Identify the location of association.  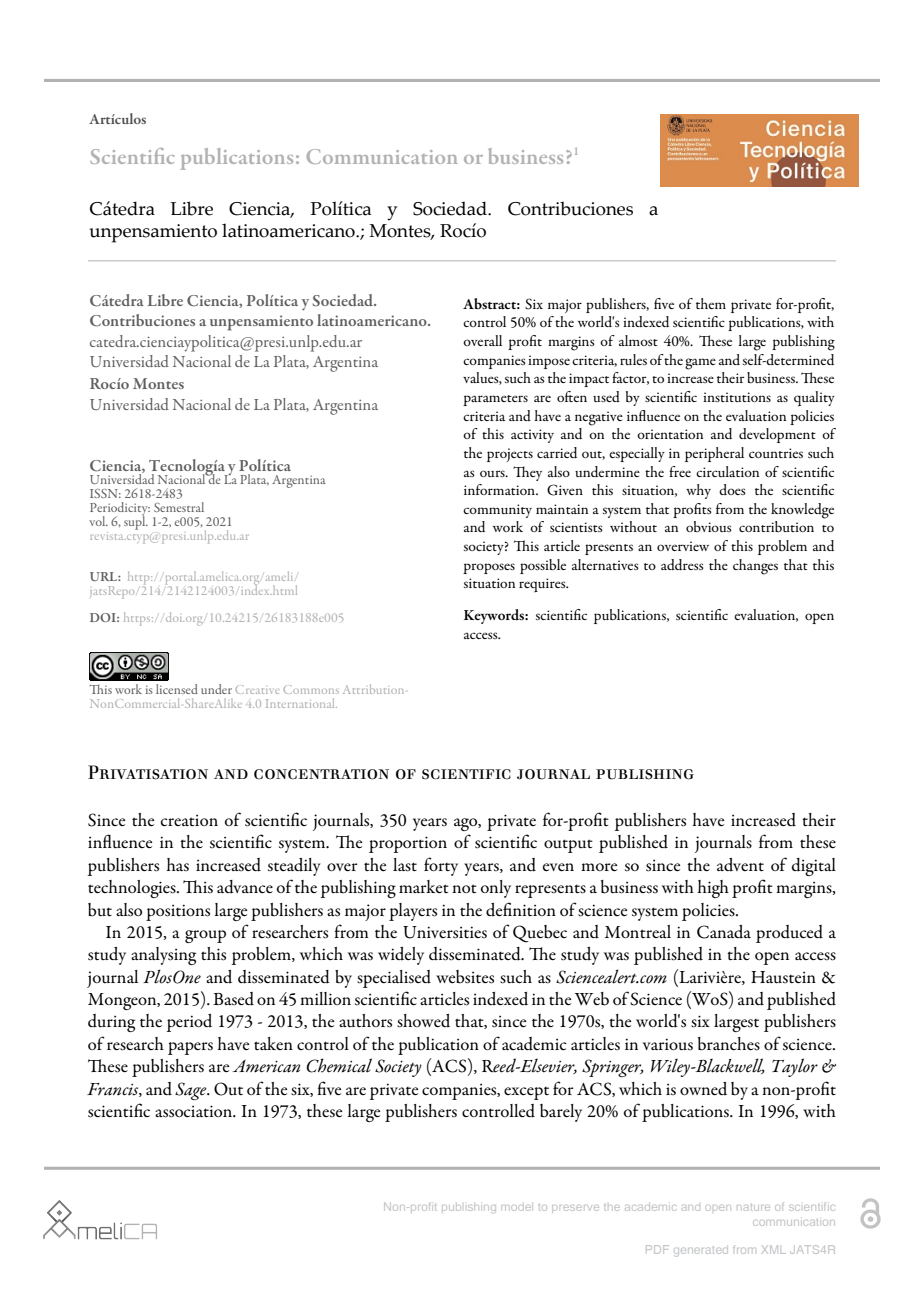
(195, 1111).
